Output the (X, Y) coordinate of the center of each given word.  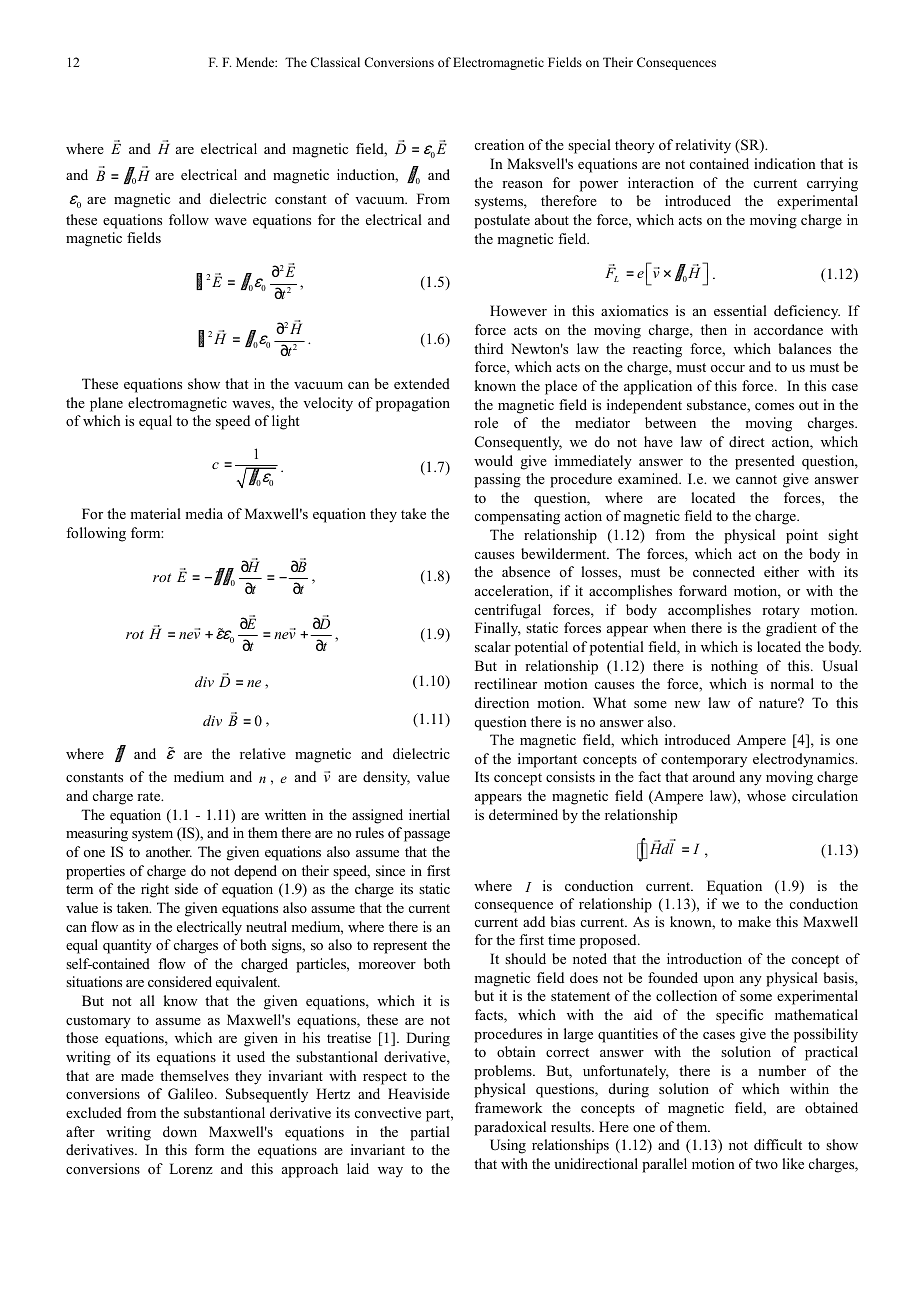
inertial (429, 814)
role (486, 422)
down (180, 1131)
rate (150, 796)
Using (508, 1146)
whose (766, 795)
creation (499, 144)
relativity (703, 146)
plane (106, 404)
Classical (335, 62)
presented (765, 462)
